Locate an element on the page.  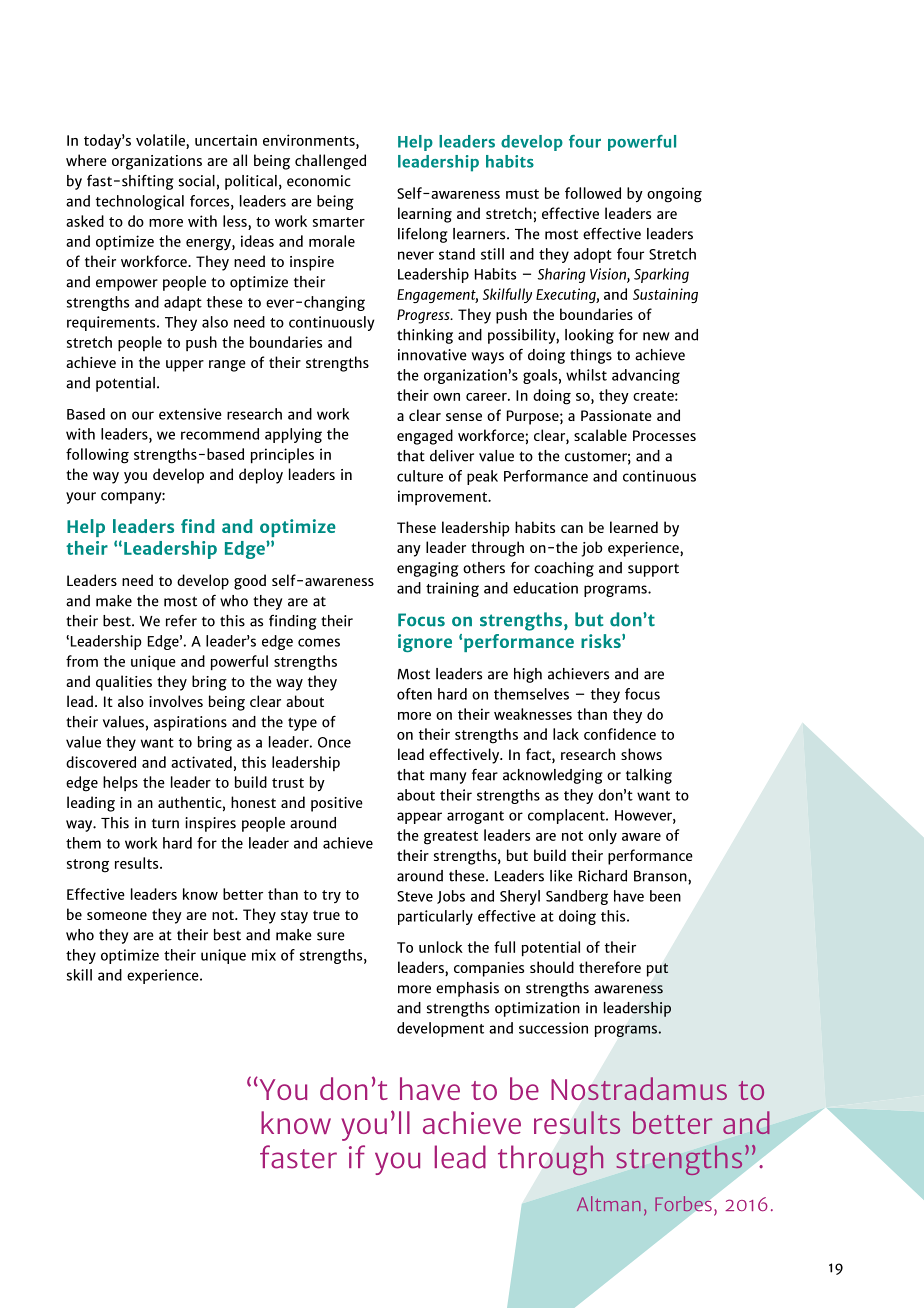
Once is located at coordinates (334, 742).
